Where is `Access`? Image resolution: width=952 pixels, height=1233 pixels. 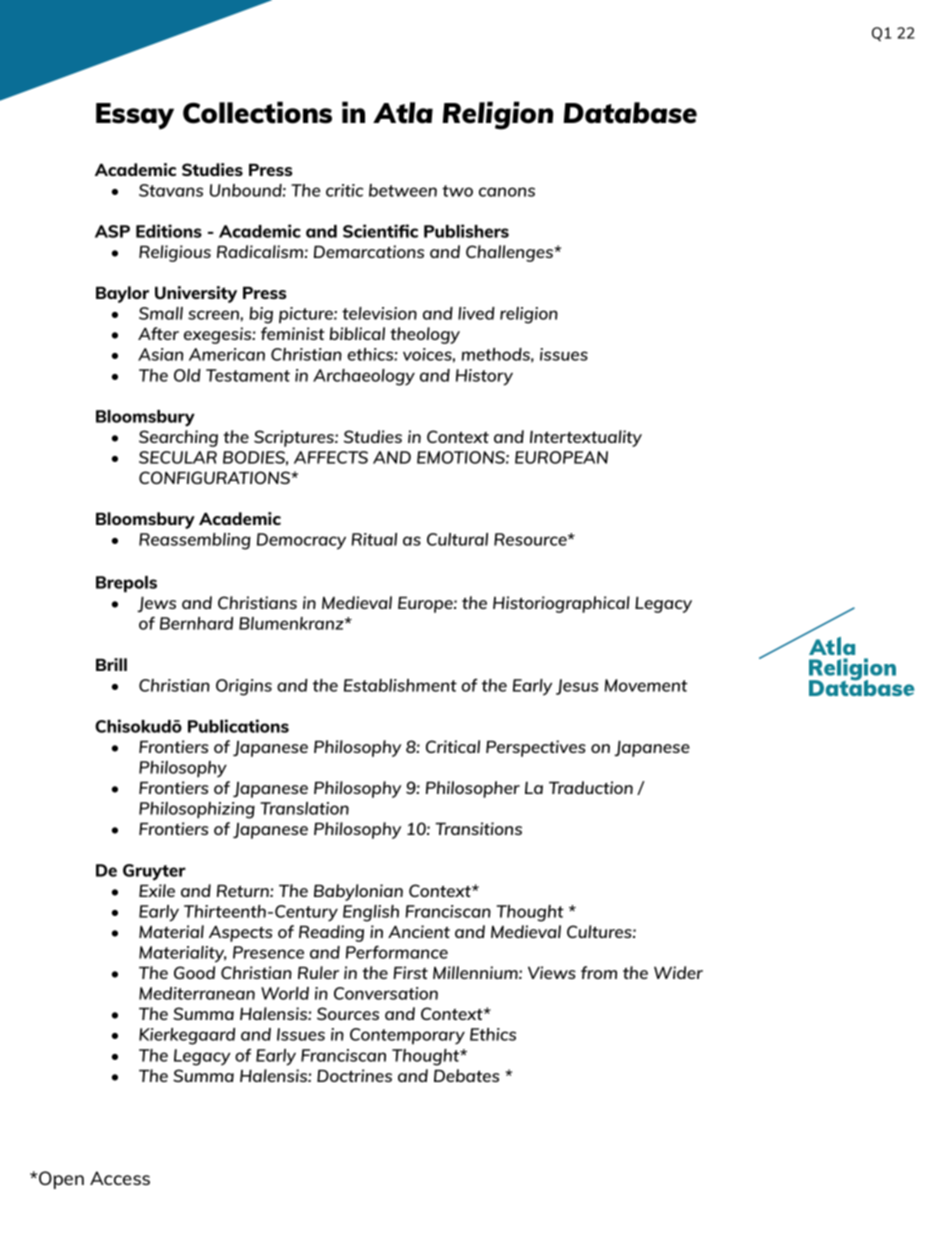
Access is located at coordinates (120, 1178).
